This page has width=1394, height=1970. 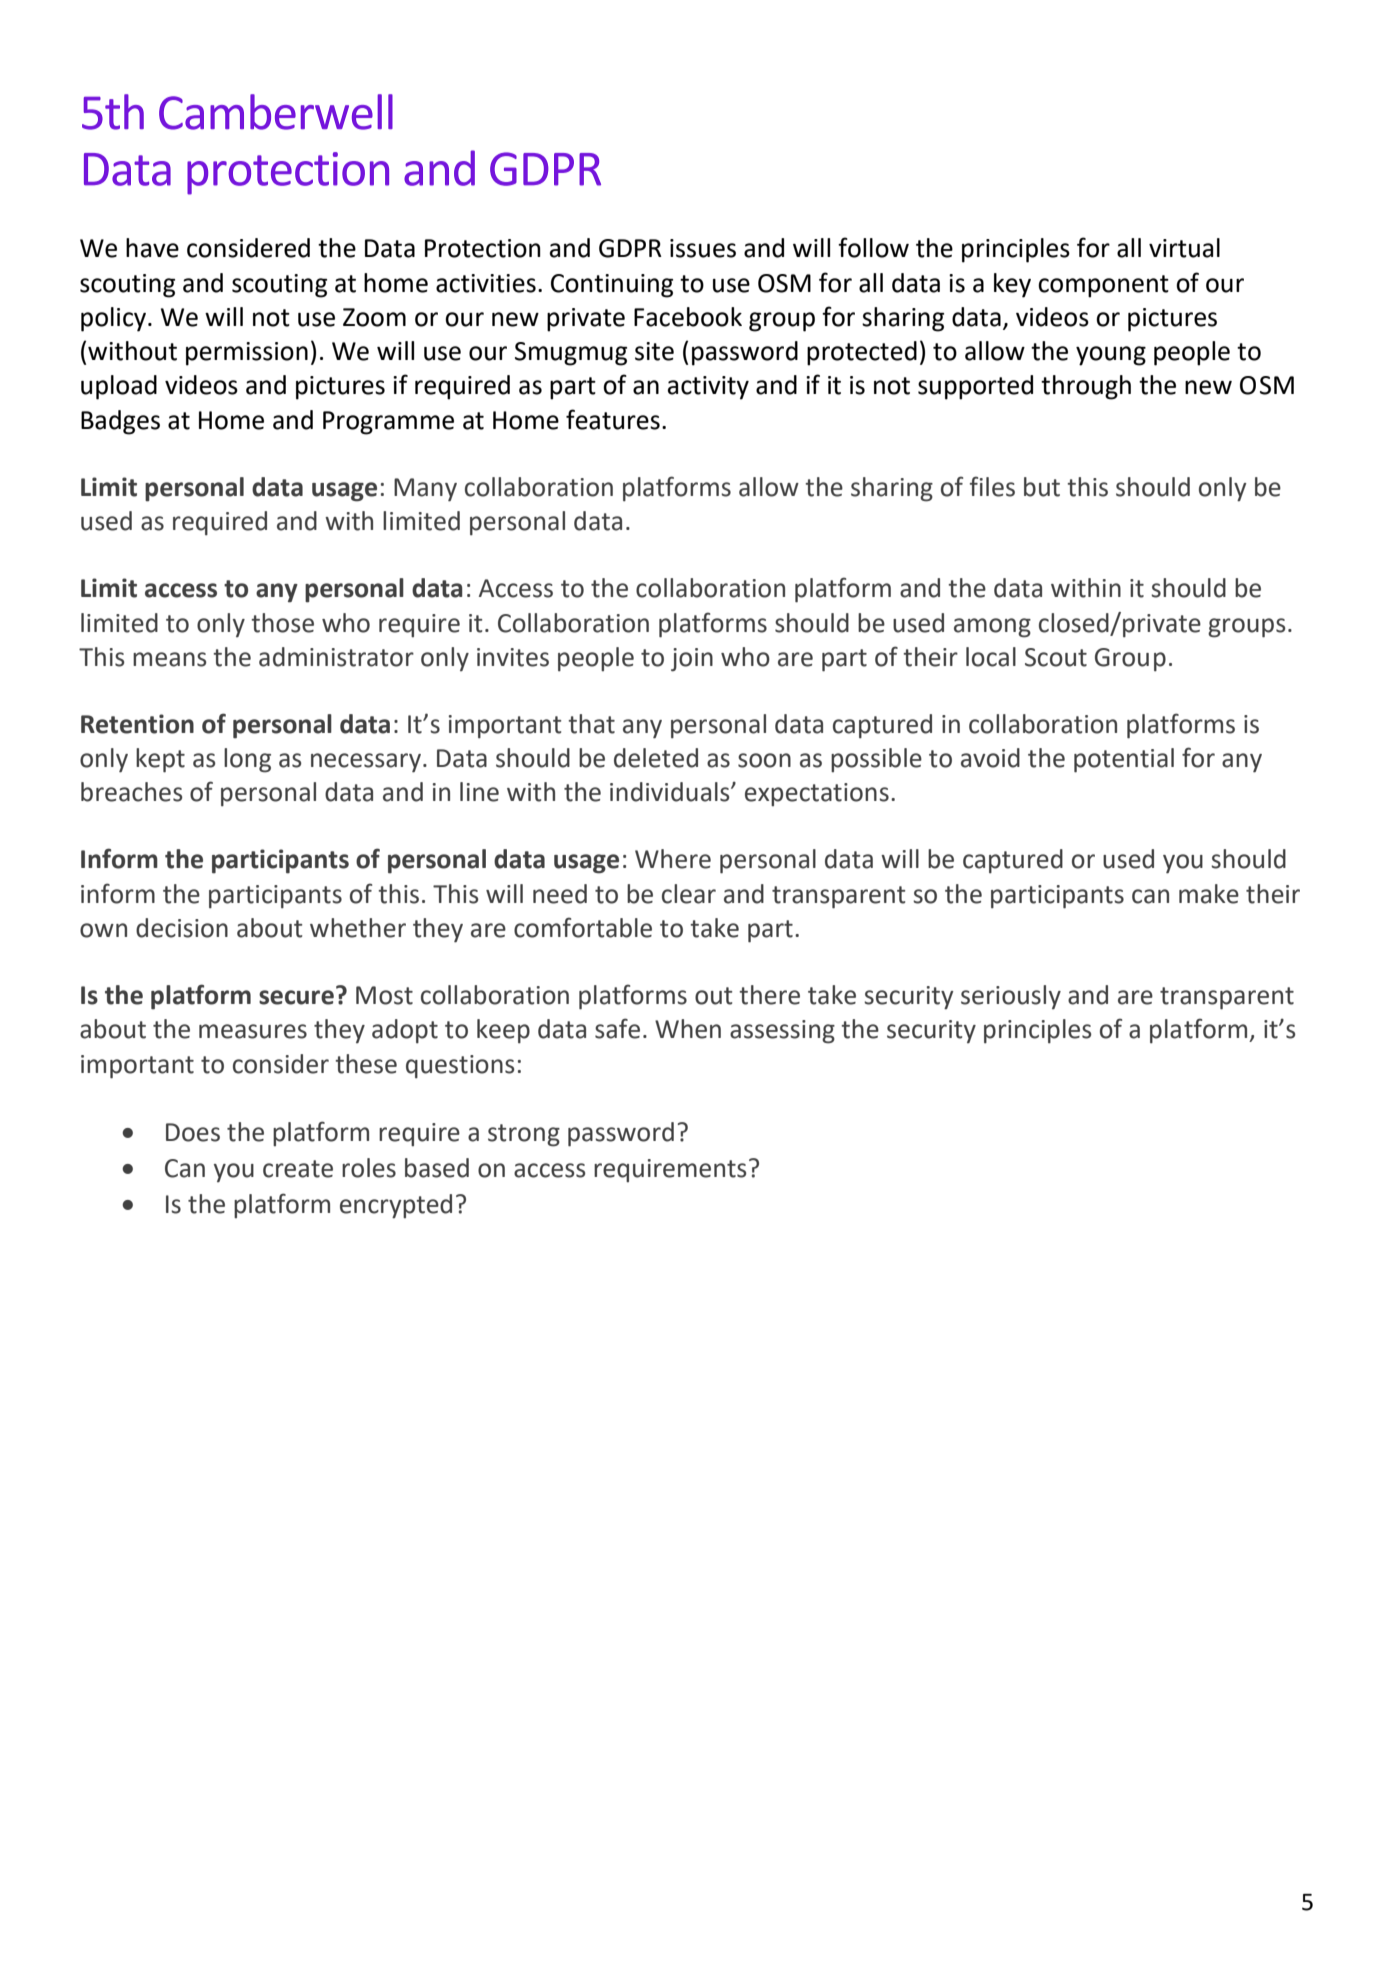 What do you see at coordinates (673, 859) in the page?
I see `Where` at bounding box center [673, 859].
